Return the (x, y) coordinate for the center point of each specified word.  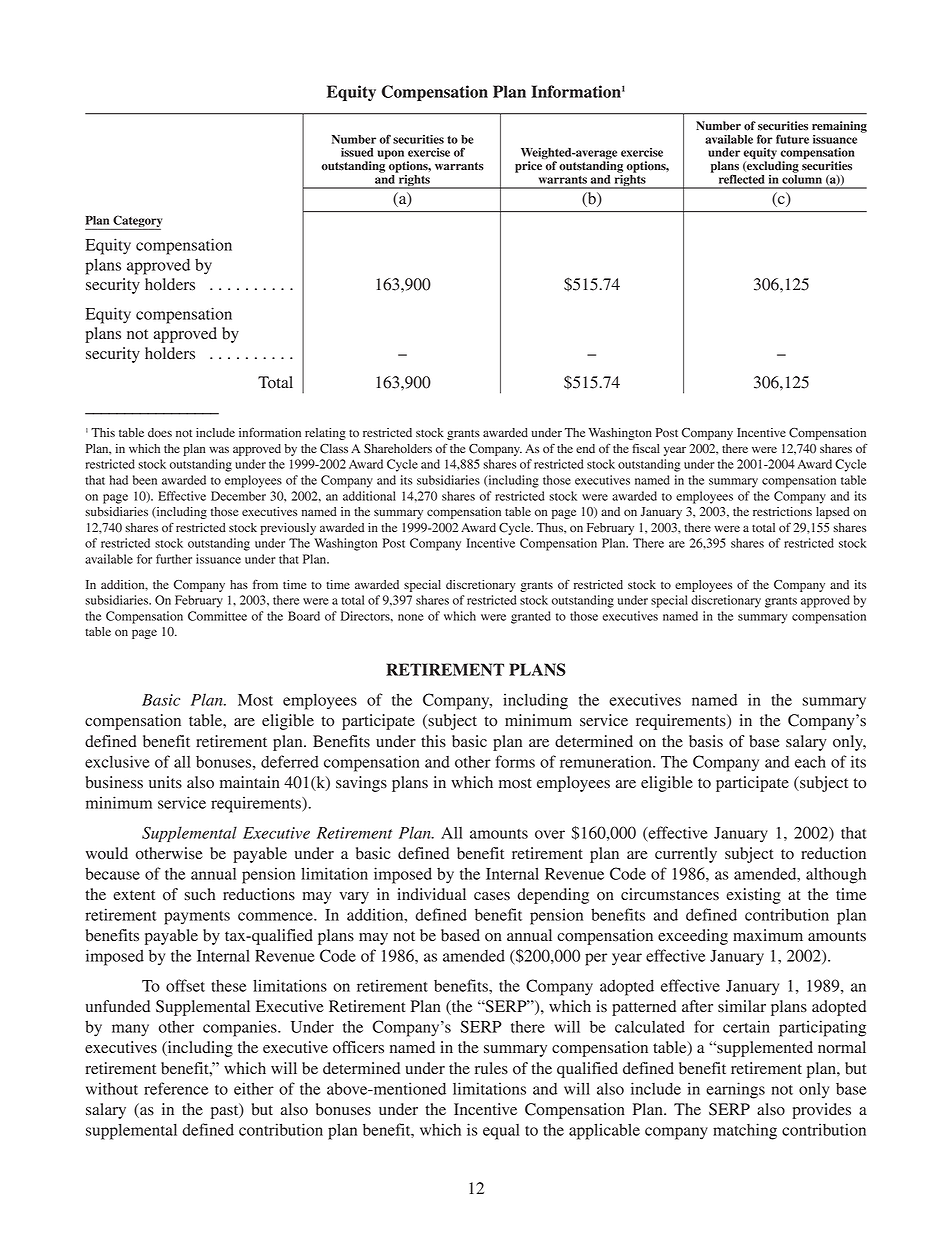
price (528, 167)
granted (531, 617)
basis (706, 741)
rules (491, 1068)
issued (357, 152)
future (792, 139)
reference (176, 1088)
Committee (217, 616)
